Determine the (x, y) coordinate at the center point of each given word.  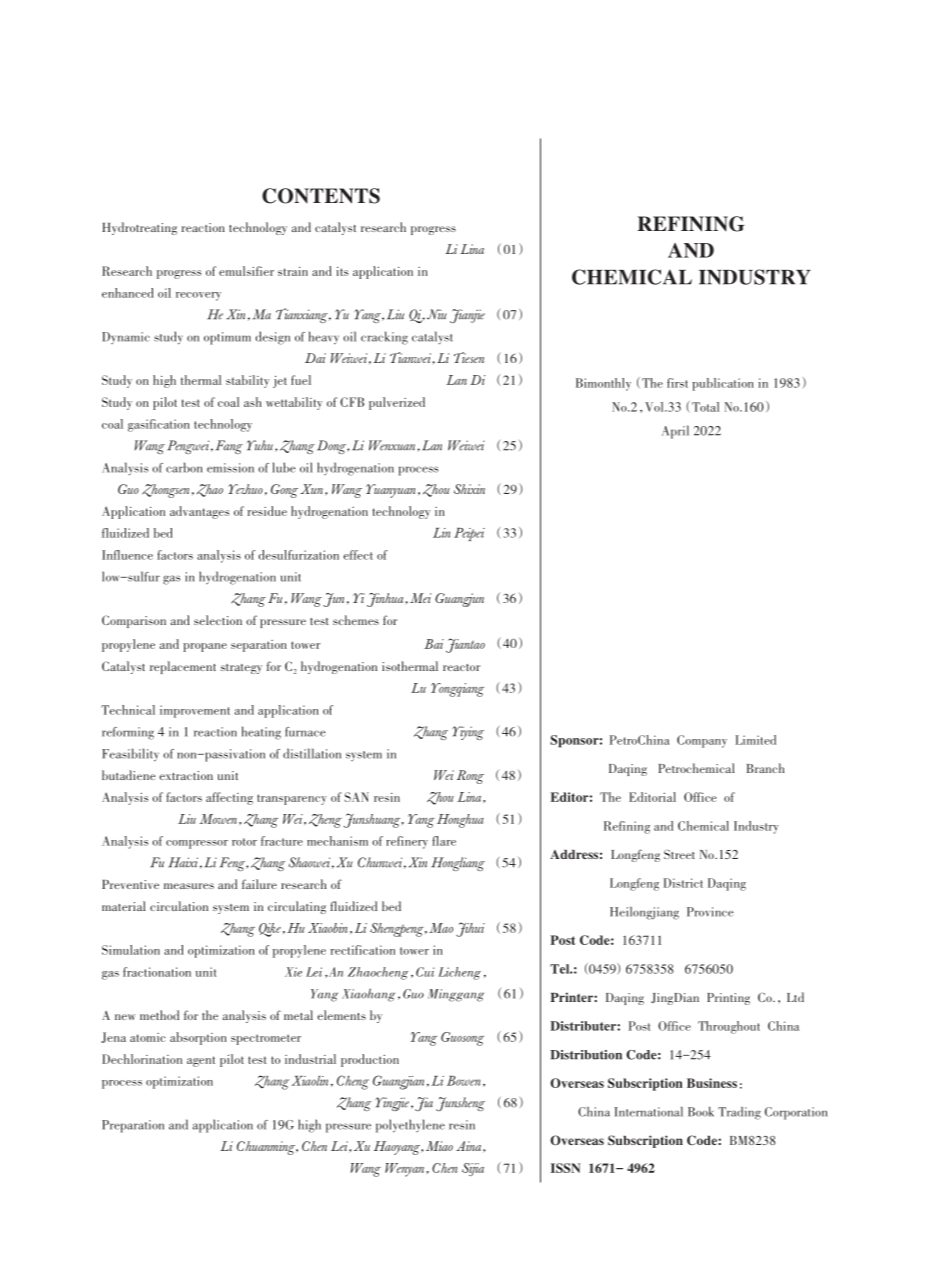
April (675, 432)
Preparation (133, 1126)
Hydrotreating (139, 228)
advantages (199, 512)
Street (679, 854)
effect (358, 555)
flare (444, 841)
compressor (197, 844)
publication (723, 384)
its (342, 271)
